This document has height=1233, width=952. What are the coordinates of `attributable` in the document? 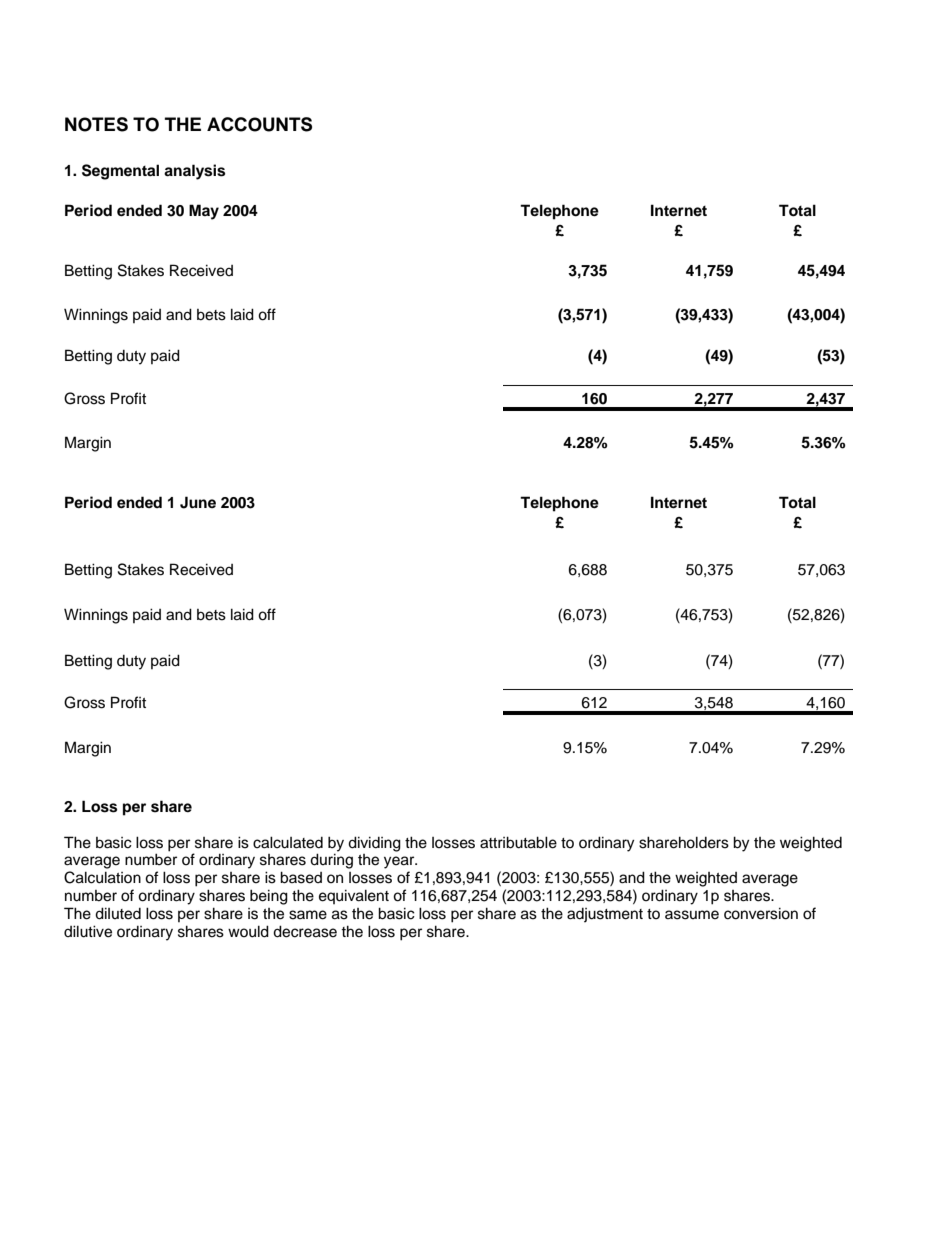 It's located at (518, 842).
